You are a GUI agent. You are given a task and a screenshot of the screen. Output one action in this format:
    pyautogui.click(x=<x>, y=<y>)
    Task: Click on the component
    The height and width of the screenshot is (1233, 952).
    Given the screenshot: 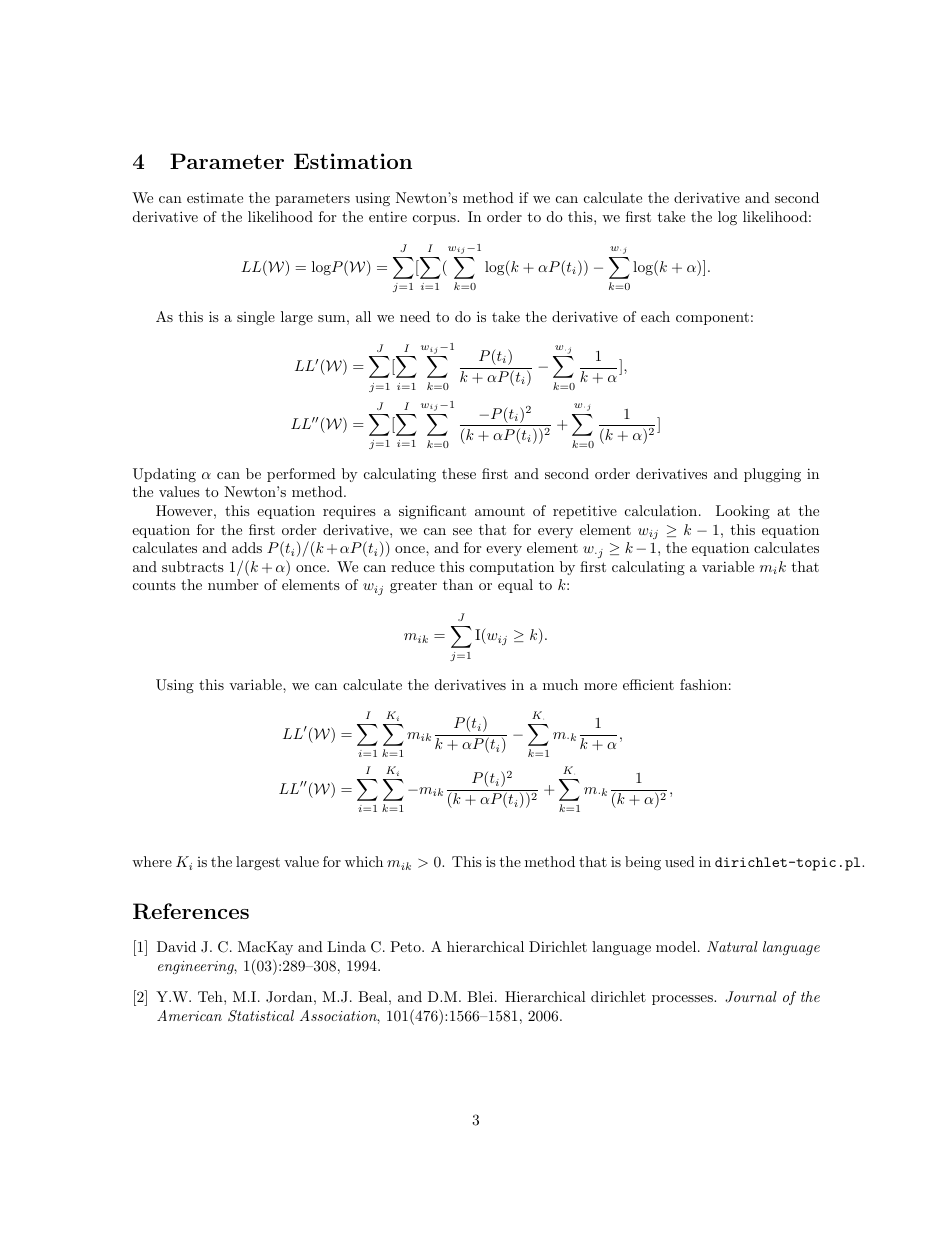 What is the action you would take?
    pyautogui.click(x=712, y=318)
